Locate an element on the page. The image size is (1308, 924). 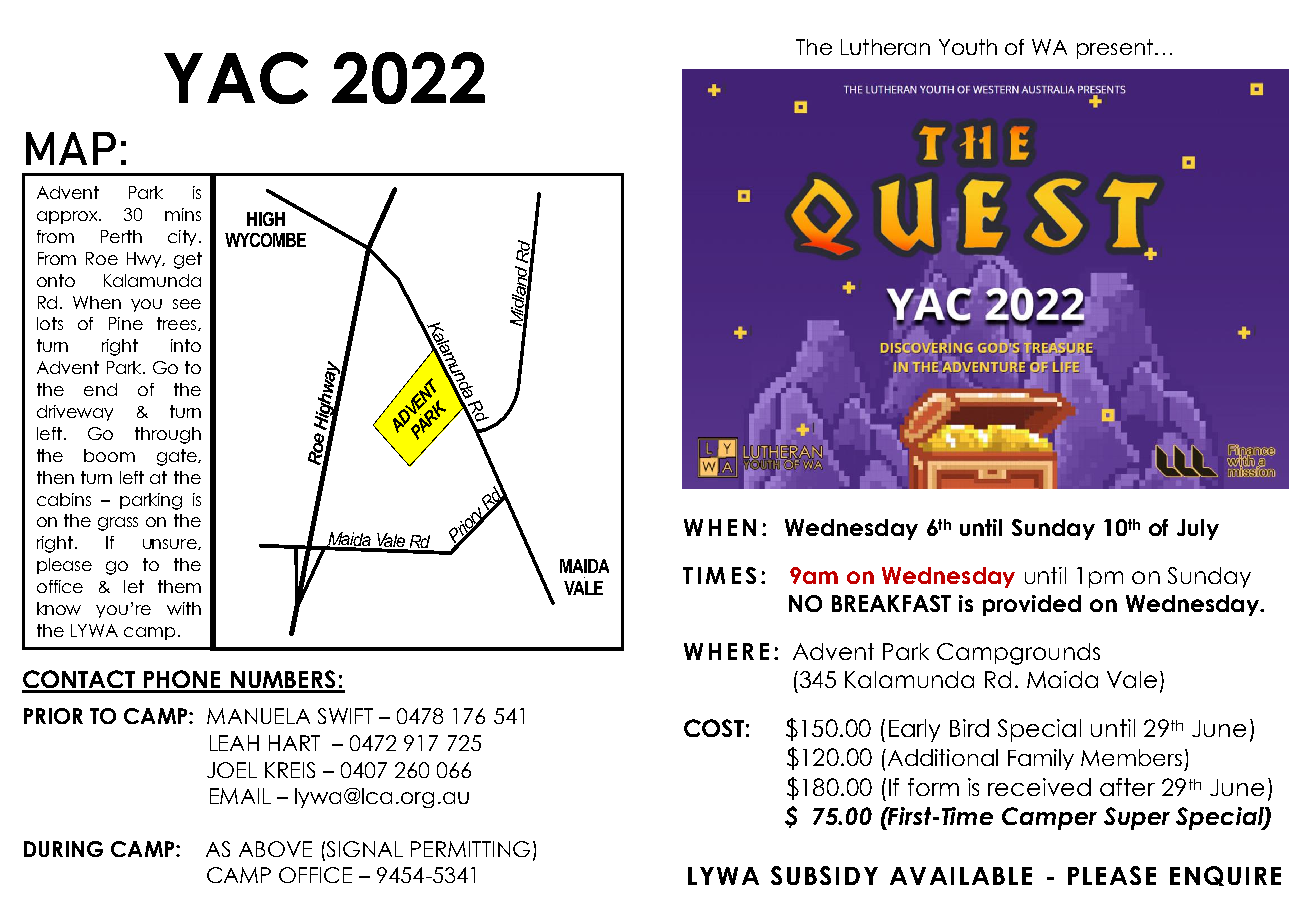
ABOVE is located at coordinates (275, 849).
